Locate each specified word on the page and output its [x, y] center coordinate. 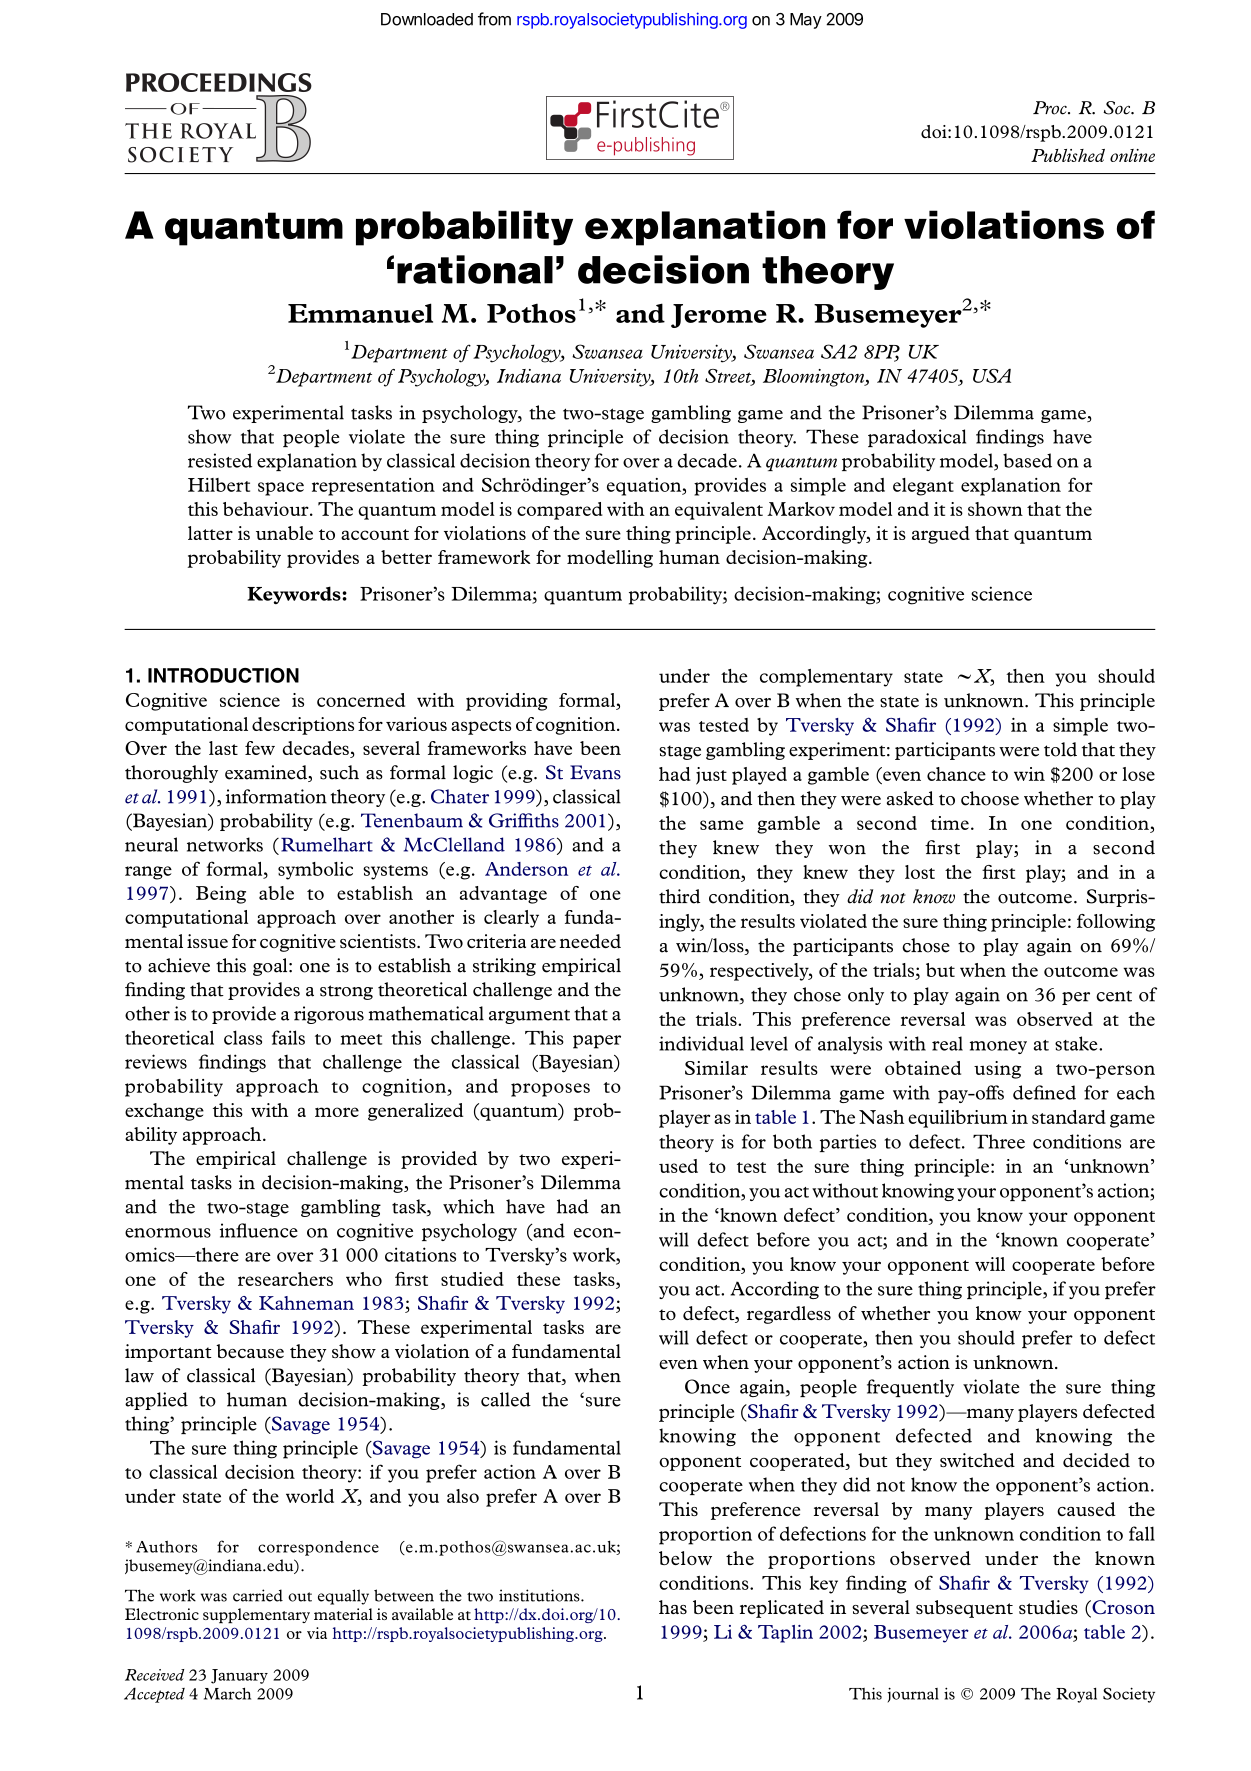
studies [1048, 1607]
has [673, 1607]
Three [999, 1141]
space [281, 489]
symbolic [315, 871]
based [1027, 460]
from [494, 19]
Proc [1051, 108]
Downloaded [427, 19]
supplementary [256, 1615]
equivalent [719, 511]
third [679, 896]
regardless [789, 1315]
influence [259, 1230]
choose [990, 798]
